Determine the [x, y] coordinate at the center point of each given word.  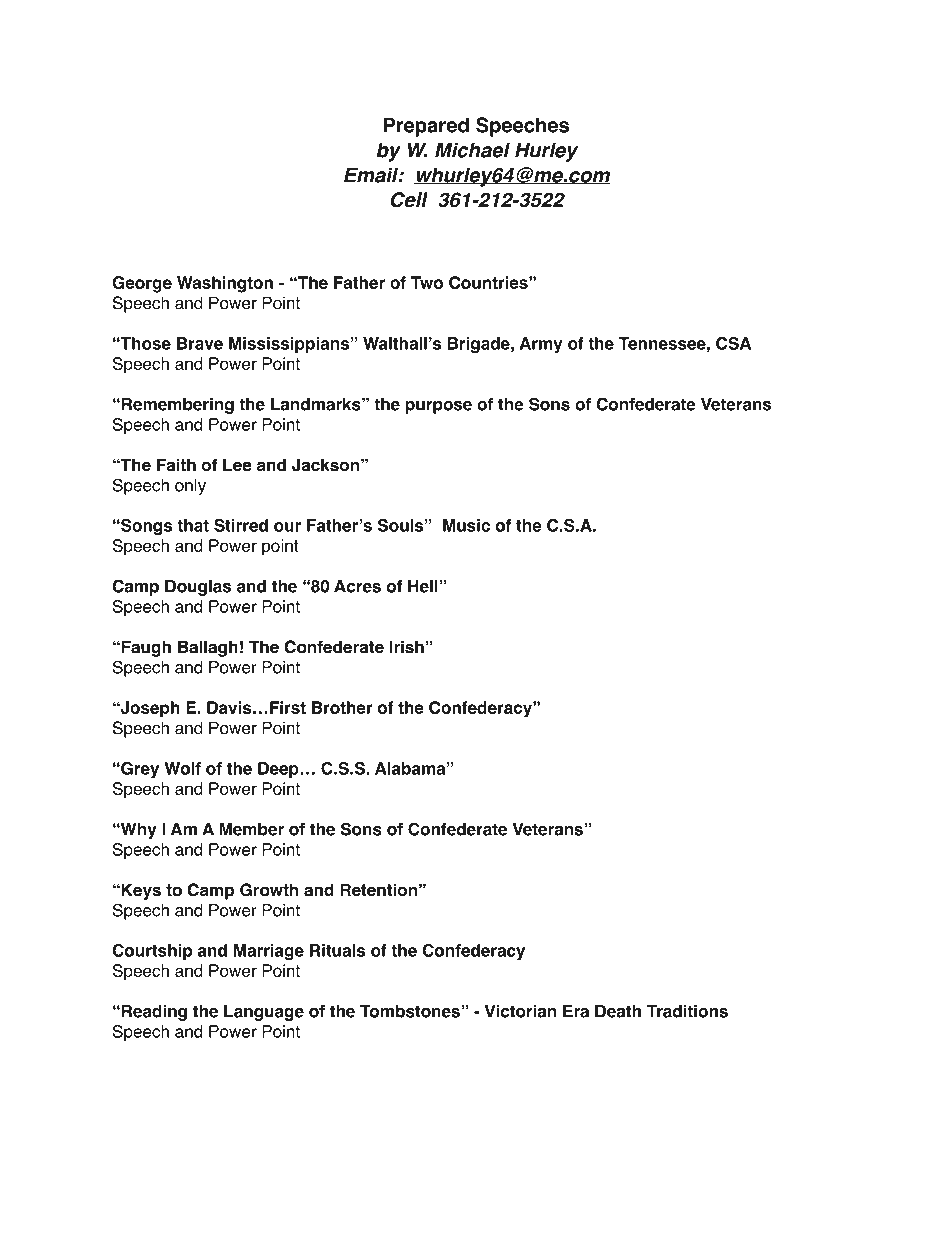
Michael [472, 150]
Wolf [182, 768]
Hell [424, 586]
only [190, 487]
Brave [200, 343]
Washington [225, 284]
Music [466, 525]
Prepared [426, 127]
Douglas [198, 588]
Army [541, 345]
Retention [378, 890]
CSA [733, 343]
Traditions [687, 1011]
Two [427, 282]
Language [264, 1013]
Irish [407, 647]
